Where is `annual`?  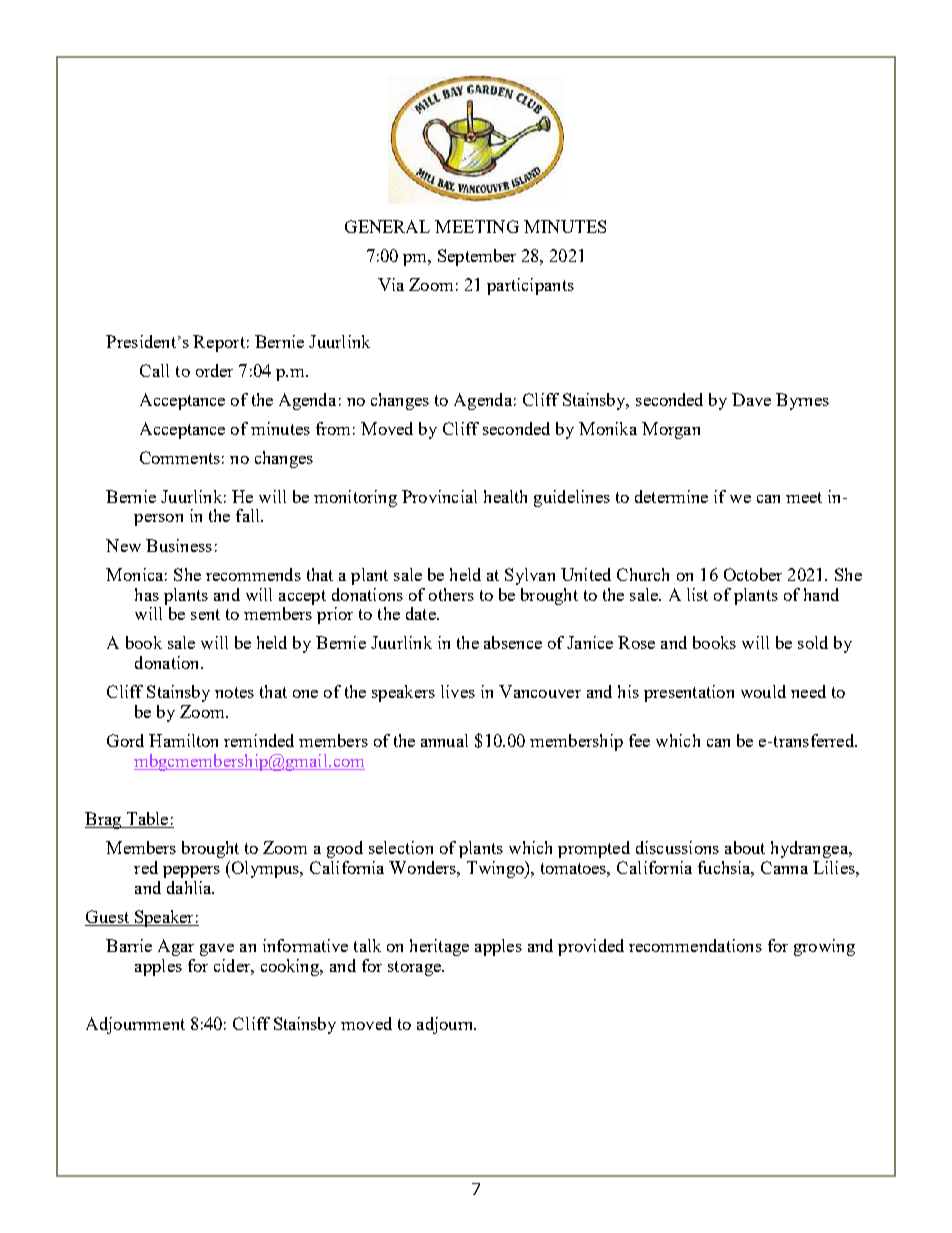 annual is located at coordinates (444, 740).
